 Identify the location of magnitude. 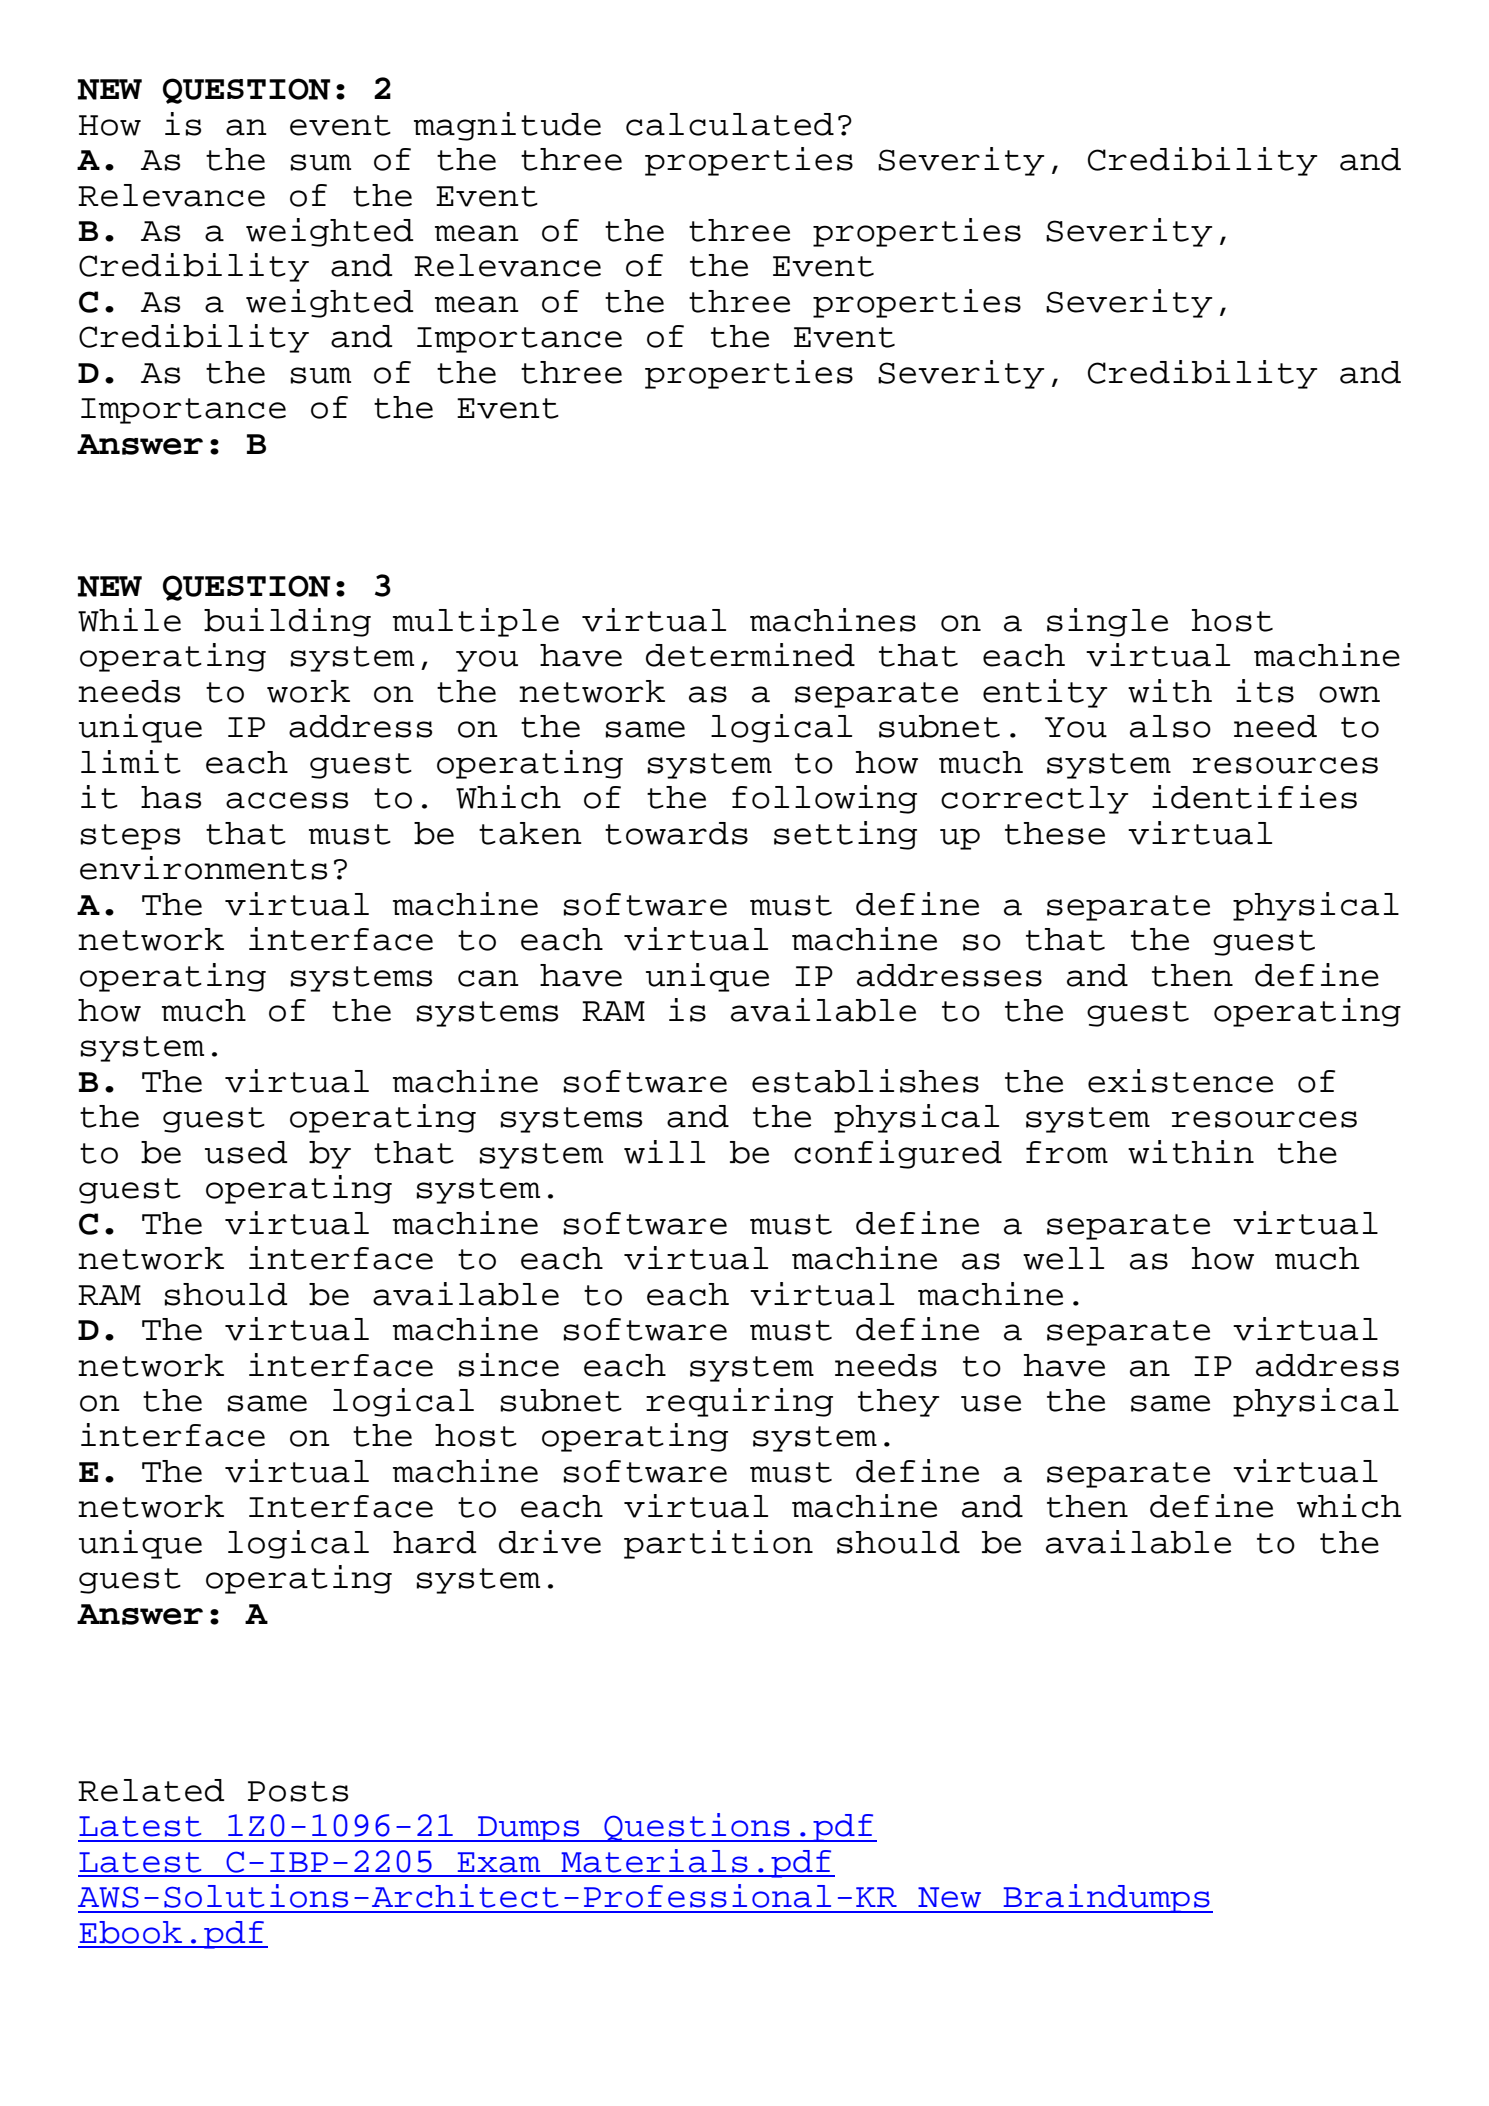
(507, 126).
